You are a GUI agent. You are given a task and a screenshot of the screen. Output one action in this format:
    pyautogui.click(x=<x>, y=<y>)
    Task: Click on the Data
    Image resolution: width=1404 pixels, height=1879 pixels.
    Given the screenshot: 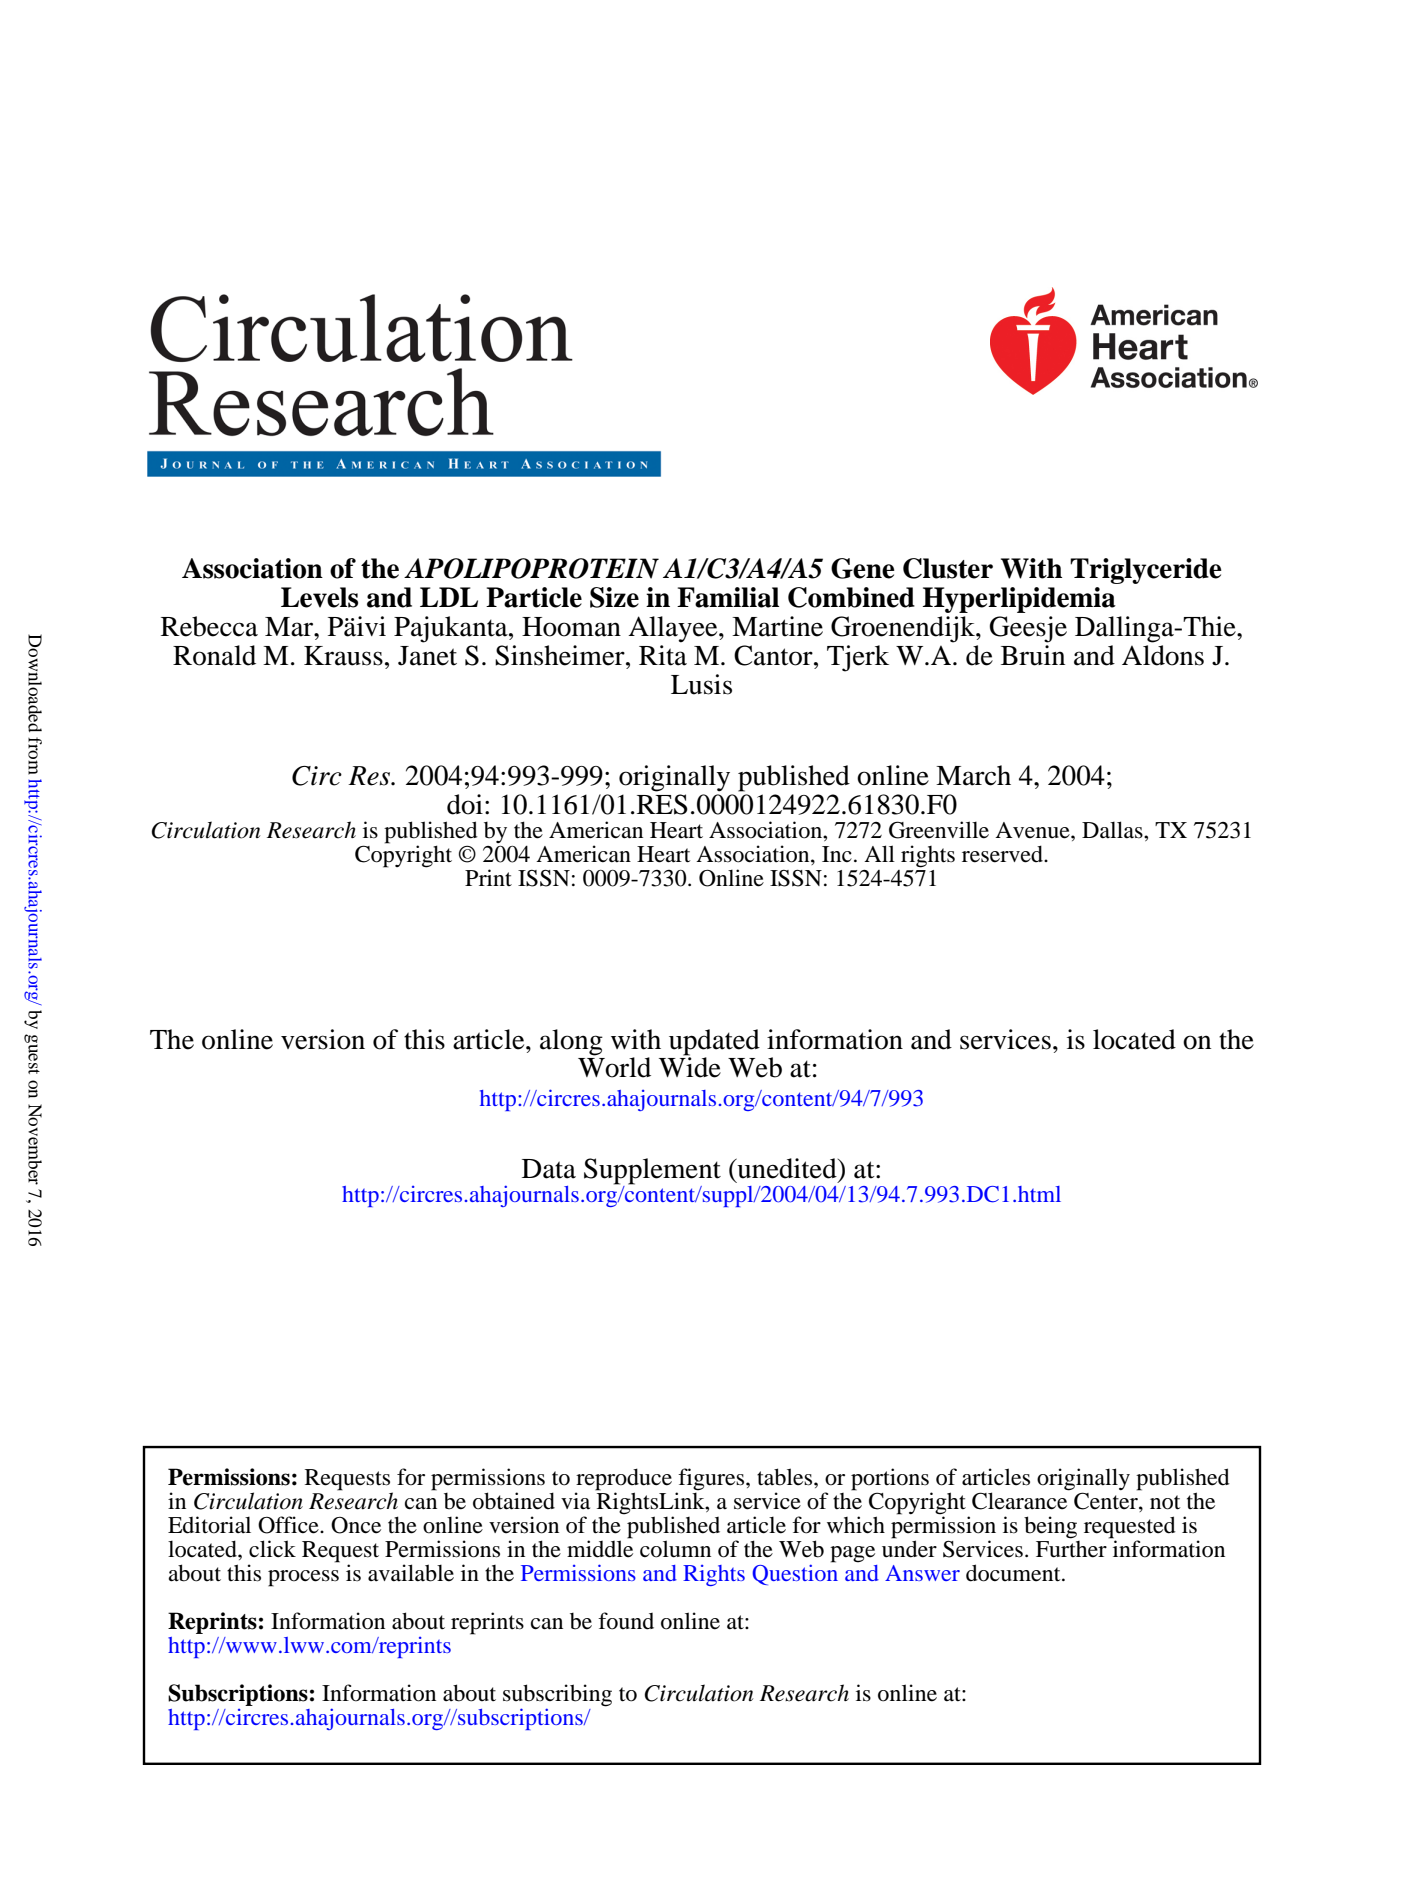 What is the action you would take?
    pyautogui.click(x=549, y=1169)
